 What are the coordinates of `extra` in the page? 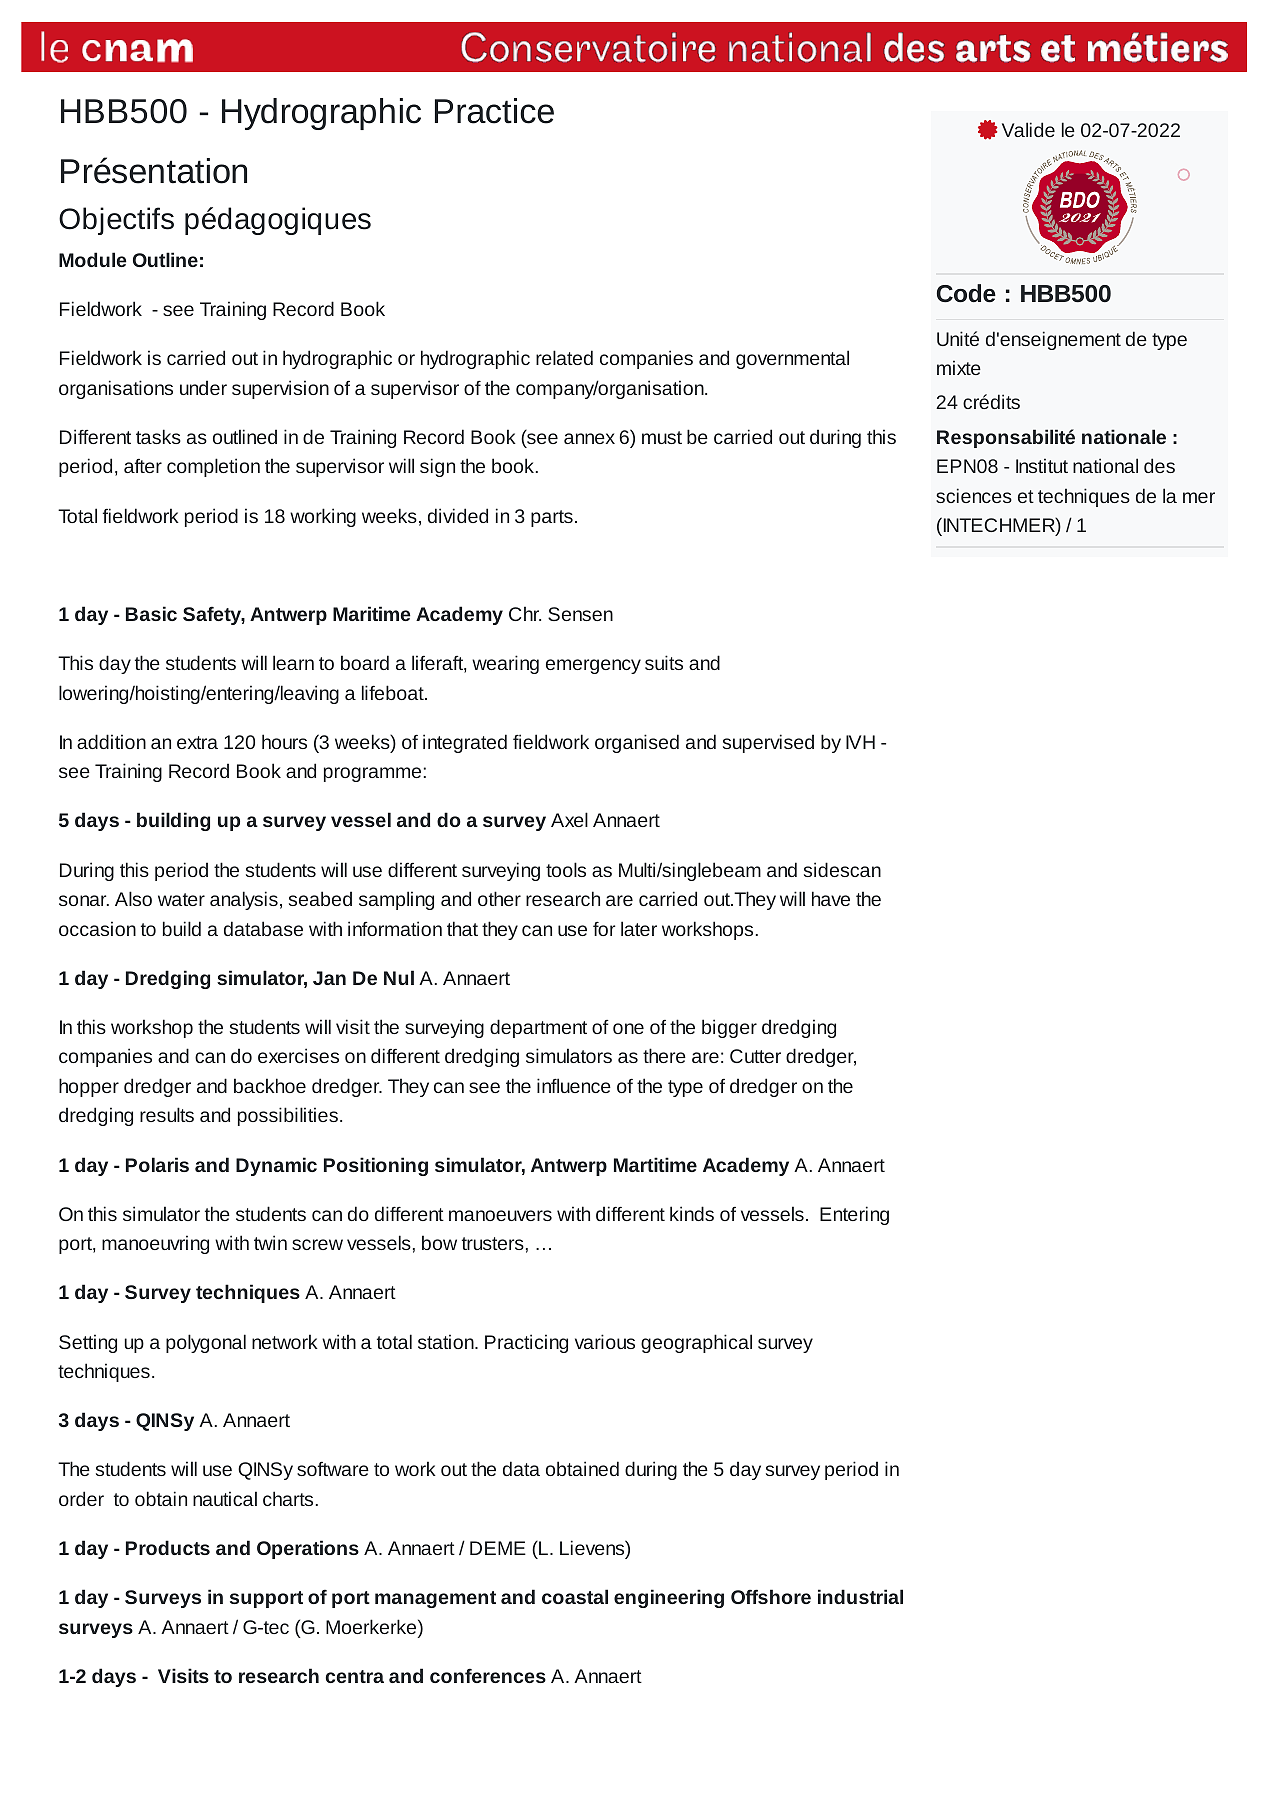 It's located at (197, 742).
